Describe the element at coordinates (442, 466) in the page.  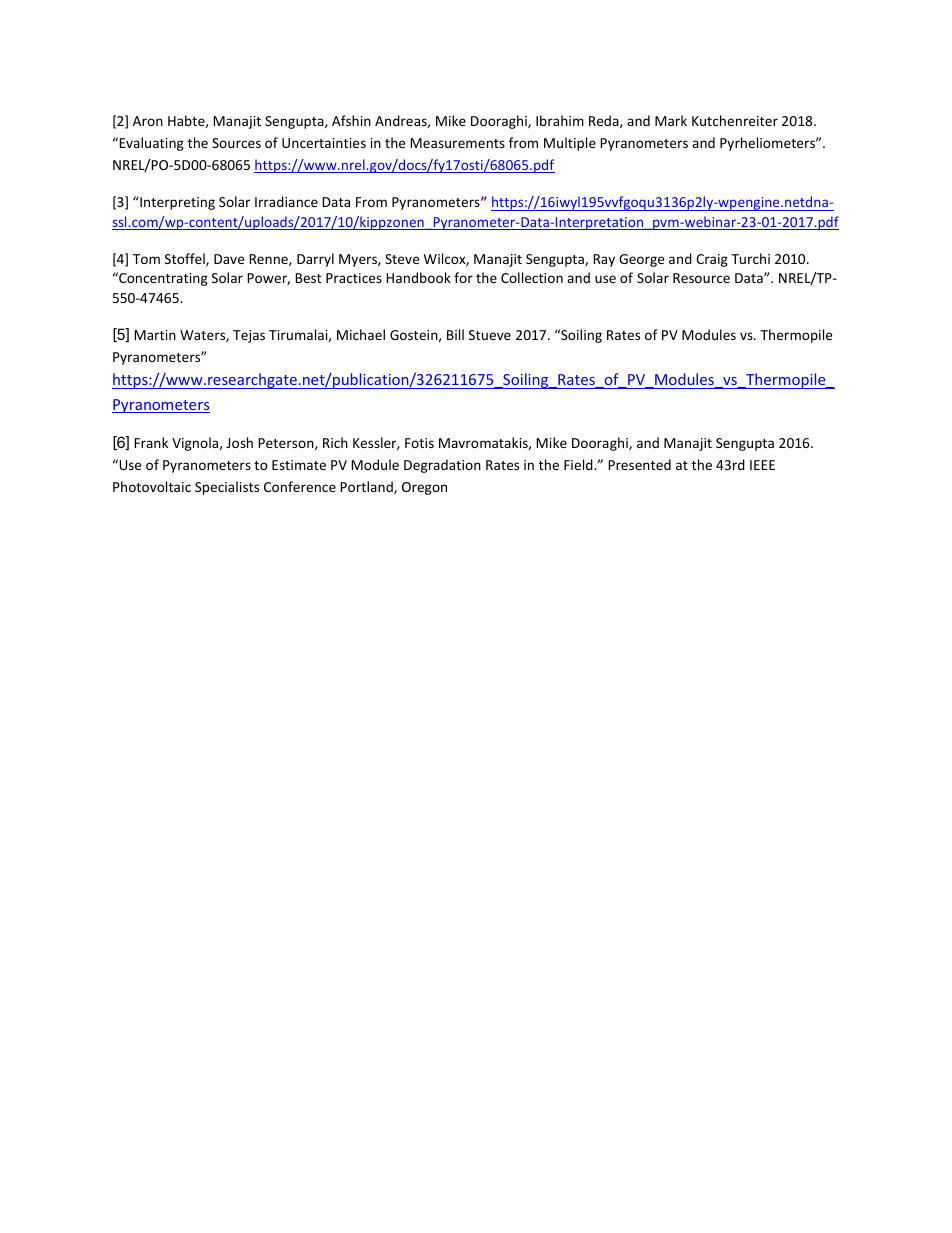
I see `Degradation` at that location.
